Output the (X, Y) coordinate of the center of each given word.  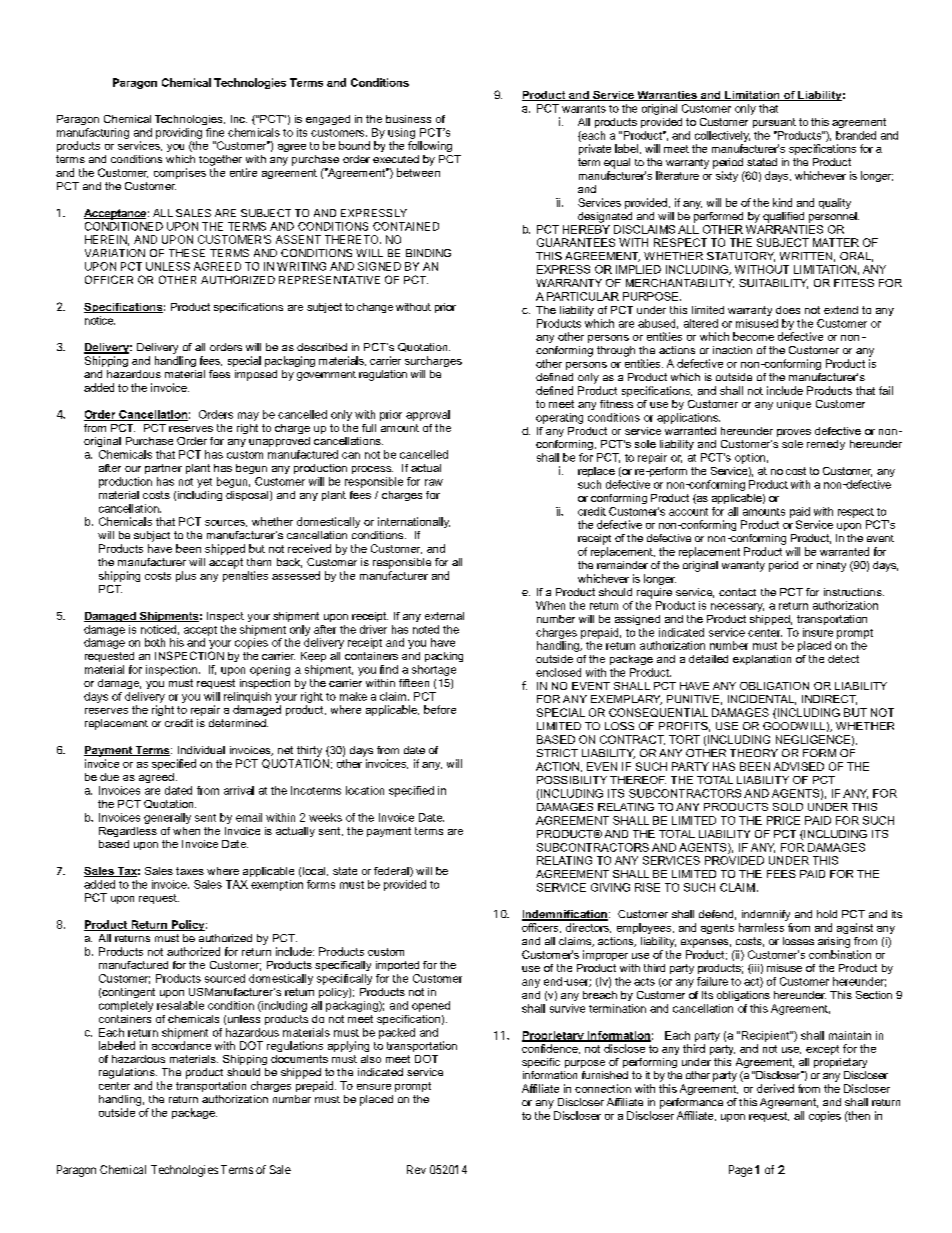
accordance (181, 1045)
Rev (416, 1169)
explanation (762, 660)
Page (740, 1171)
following (430, 146)
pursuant (774, 123)
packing (444, 657)
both (155, 642)
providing (179, 133)
